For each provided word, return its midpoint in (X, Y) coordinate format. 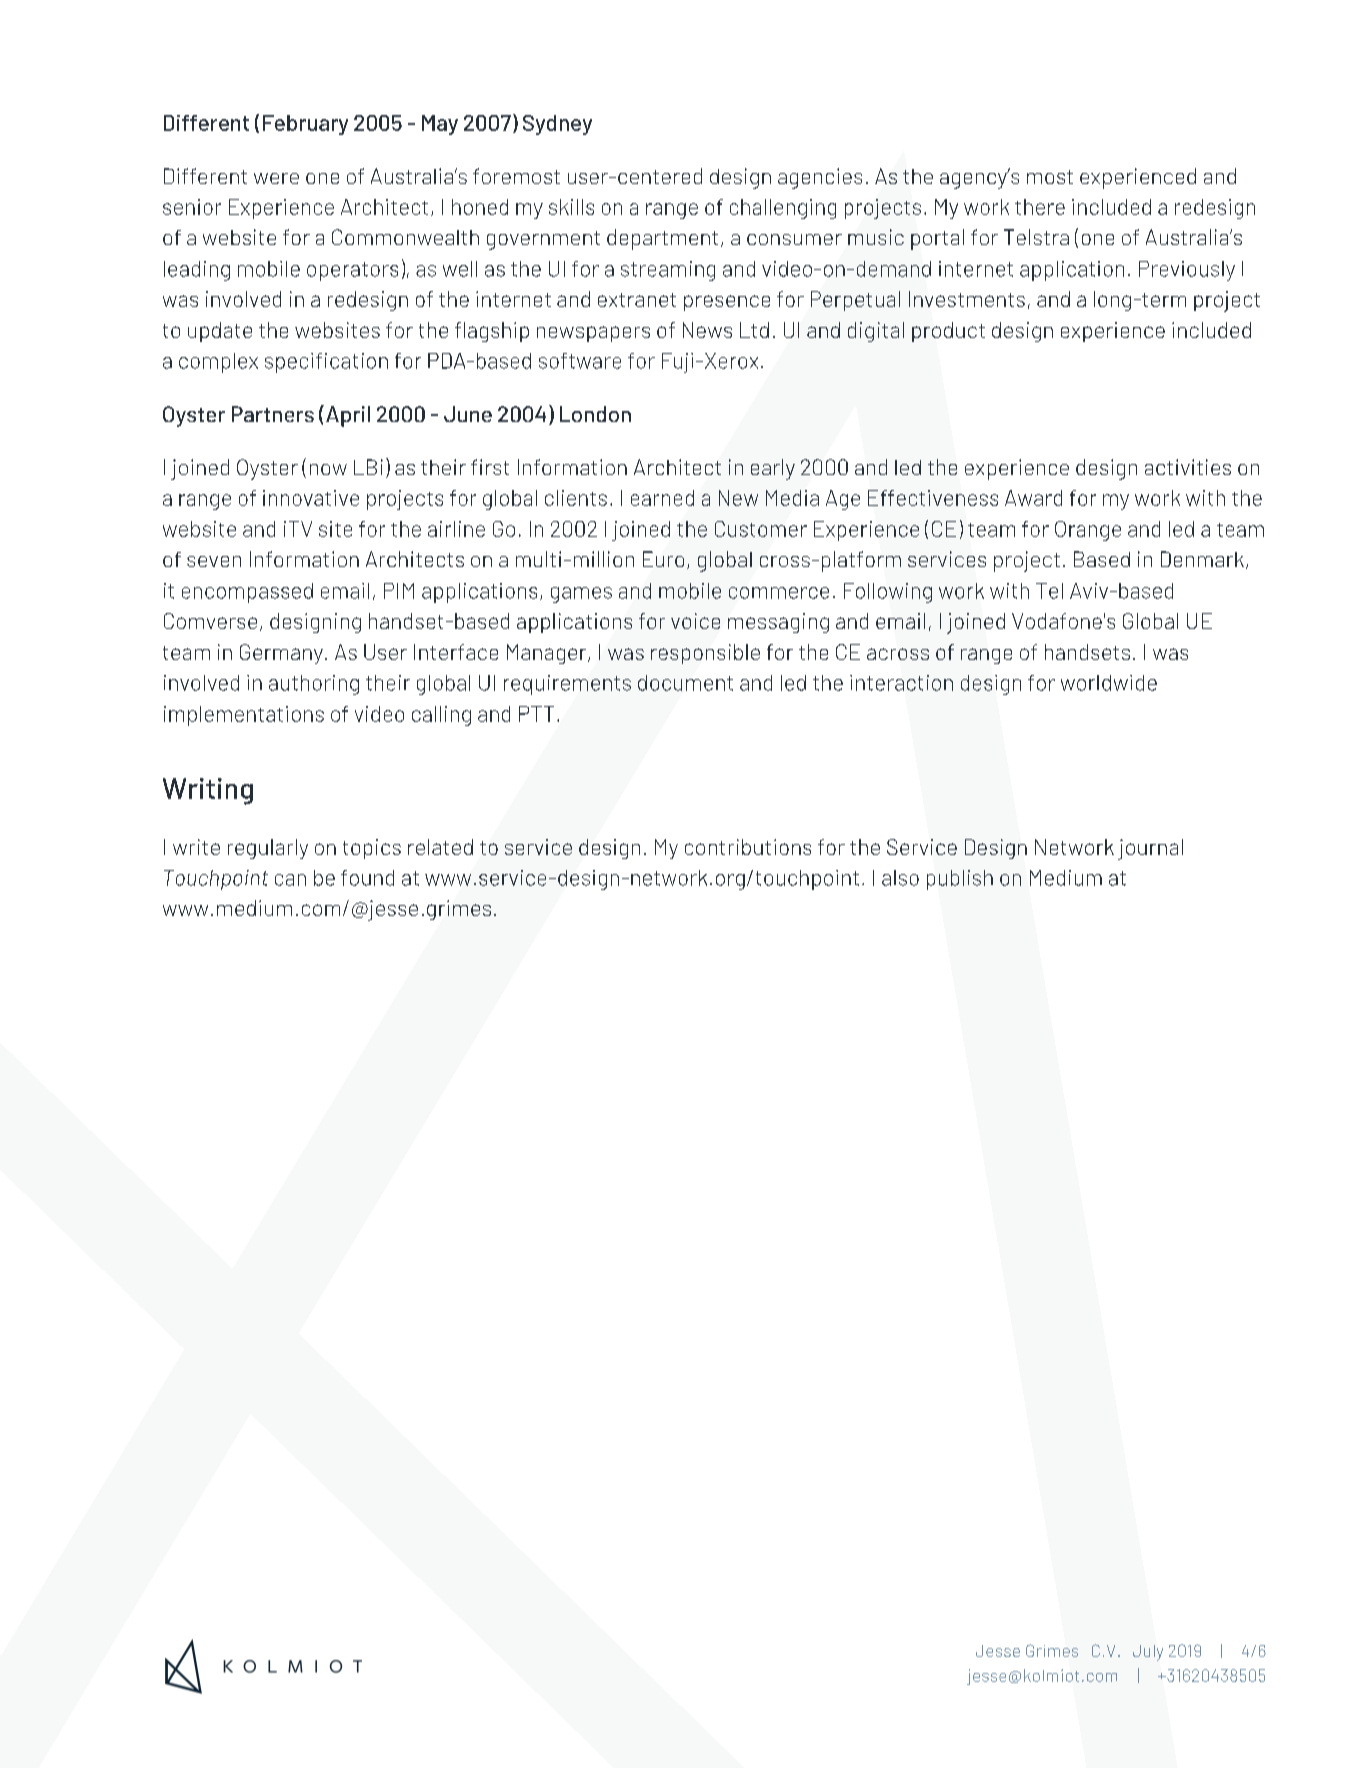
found (367, 878)
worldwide (1109, 683)
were (276, 178)
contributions (748, 847)
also (900, 878)
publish (960, 880)
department (662, 239)
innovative (311, 498)
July (1148, 1653)
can (290, 880)
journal (1150, 849)
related (440, 847)
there (1040, 207)
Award (1033, 498)
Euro (663, 559)
